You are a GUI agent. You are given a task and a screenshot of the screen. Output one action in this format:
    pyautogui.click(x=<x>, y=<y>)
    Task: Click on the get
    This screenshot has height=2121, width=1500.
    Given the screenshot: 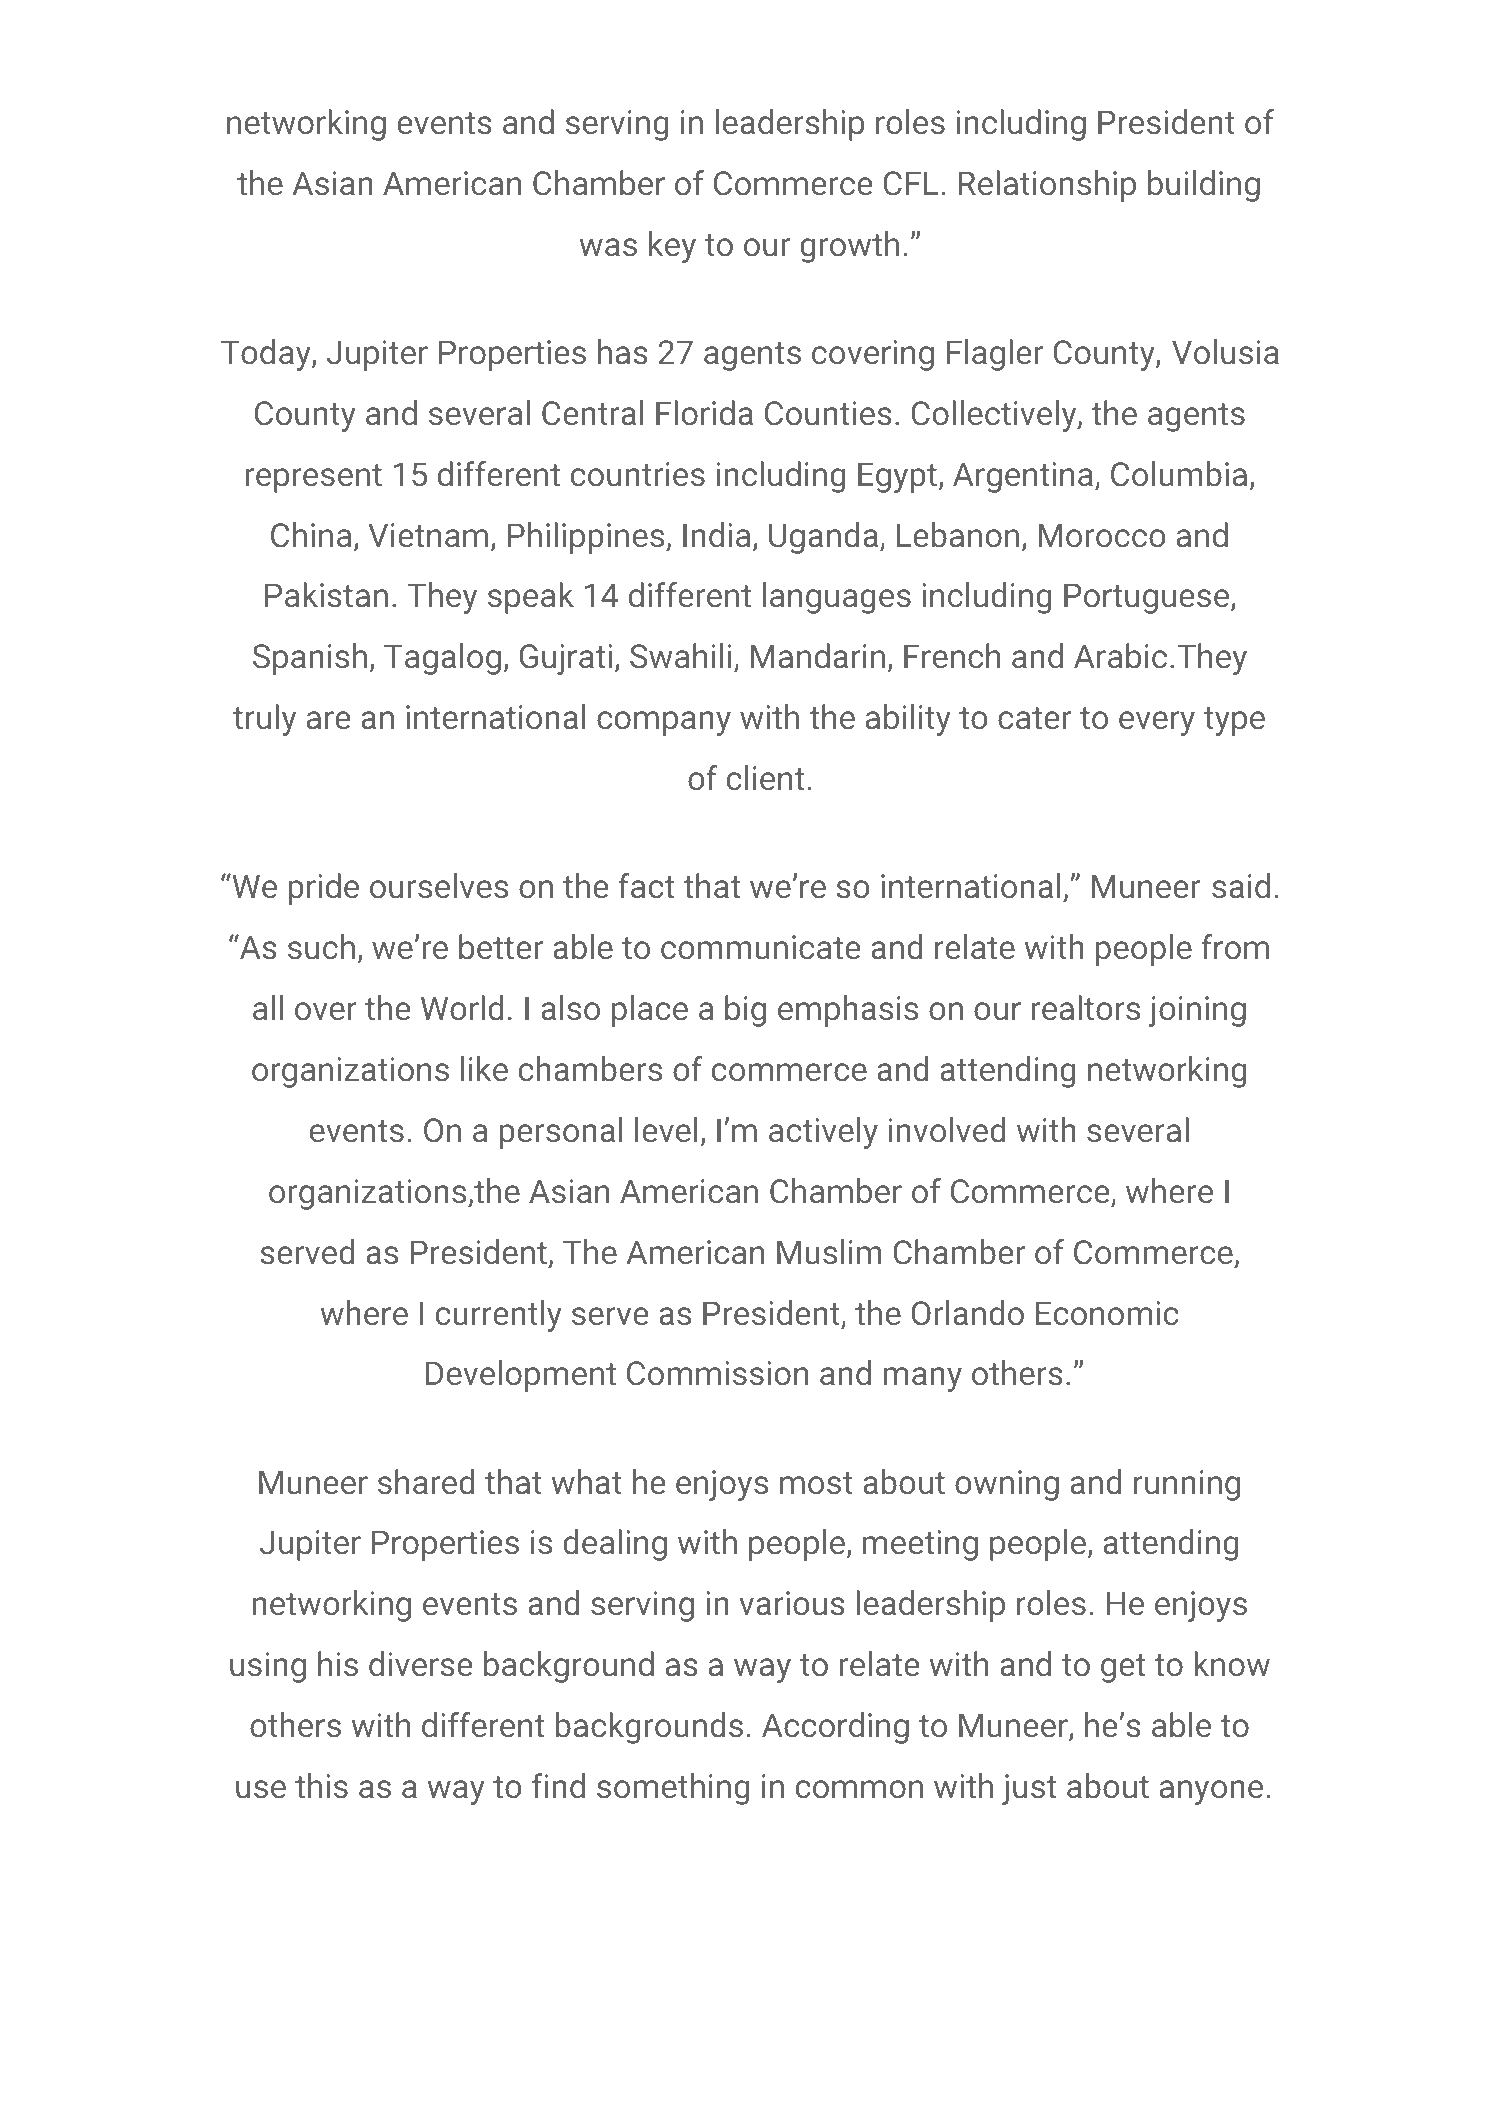 What is the action you would take?
    pyautogui.click(x=1123, y=1668)
